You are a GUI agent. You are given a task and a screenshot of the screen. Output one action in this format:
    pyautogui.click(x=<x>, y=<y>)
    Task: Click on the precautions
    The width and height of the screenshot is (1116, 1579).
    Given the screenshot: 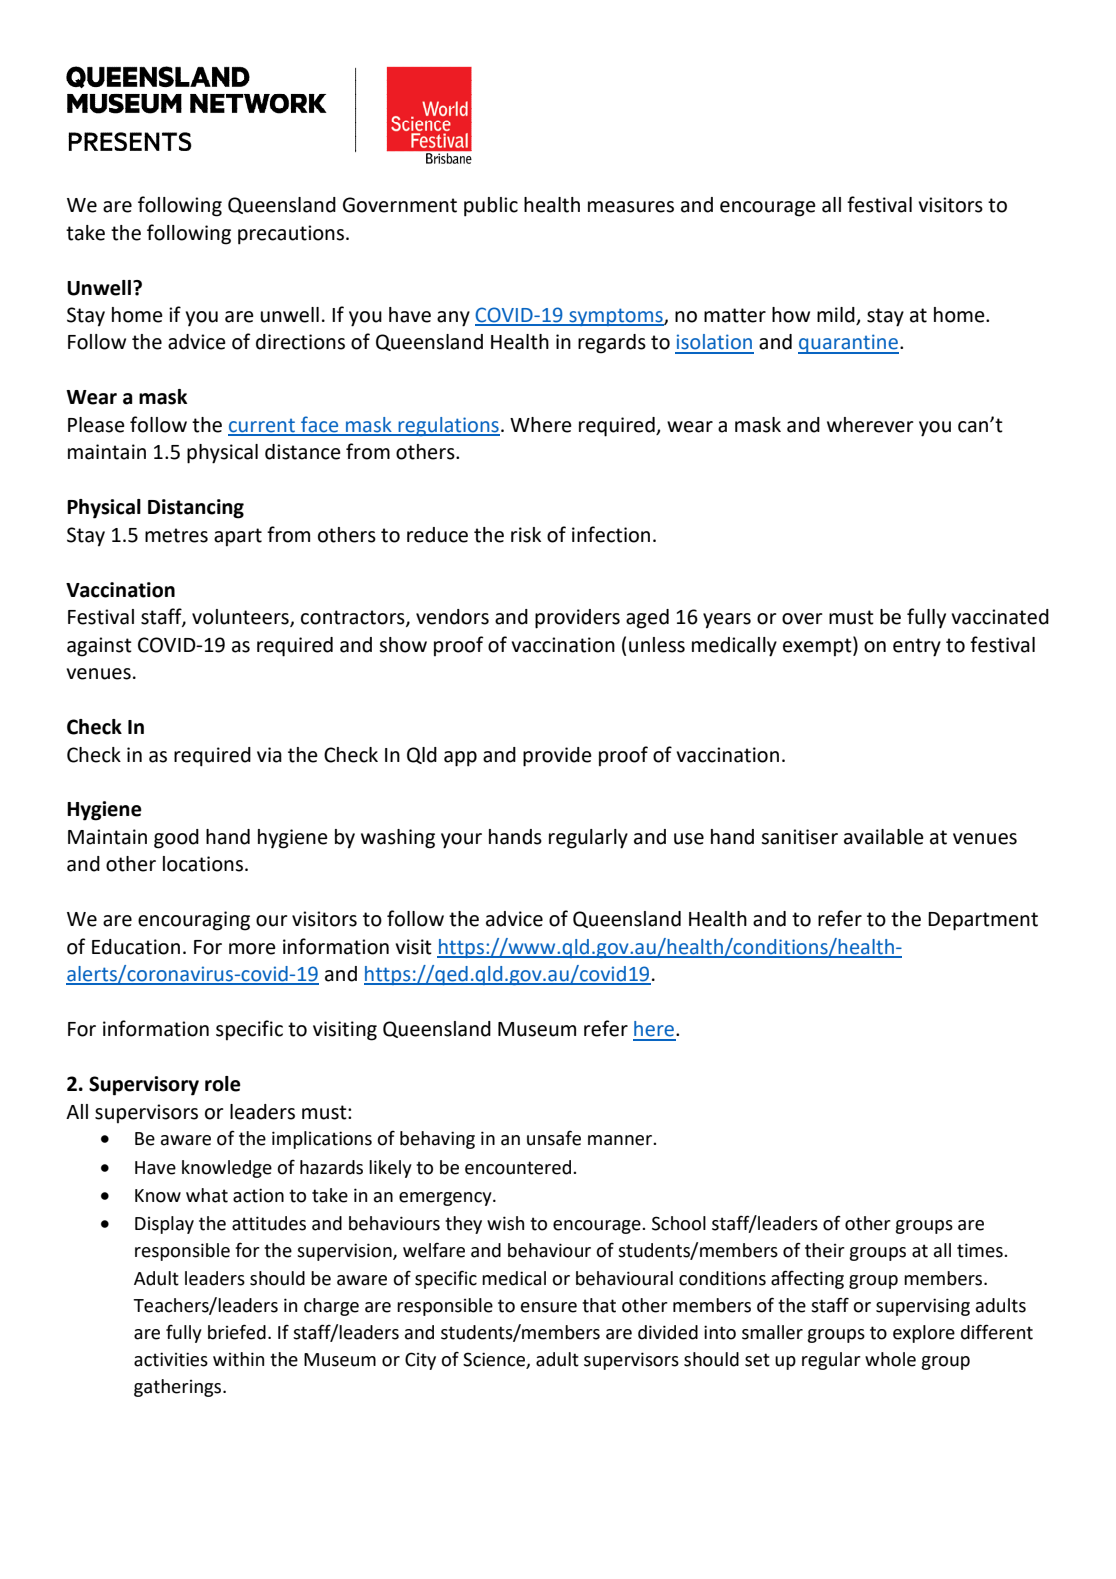 What is the action you would take?
    pyautogui.click(x=292, y=235)
